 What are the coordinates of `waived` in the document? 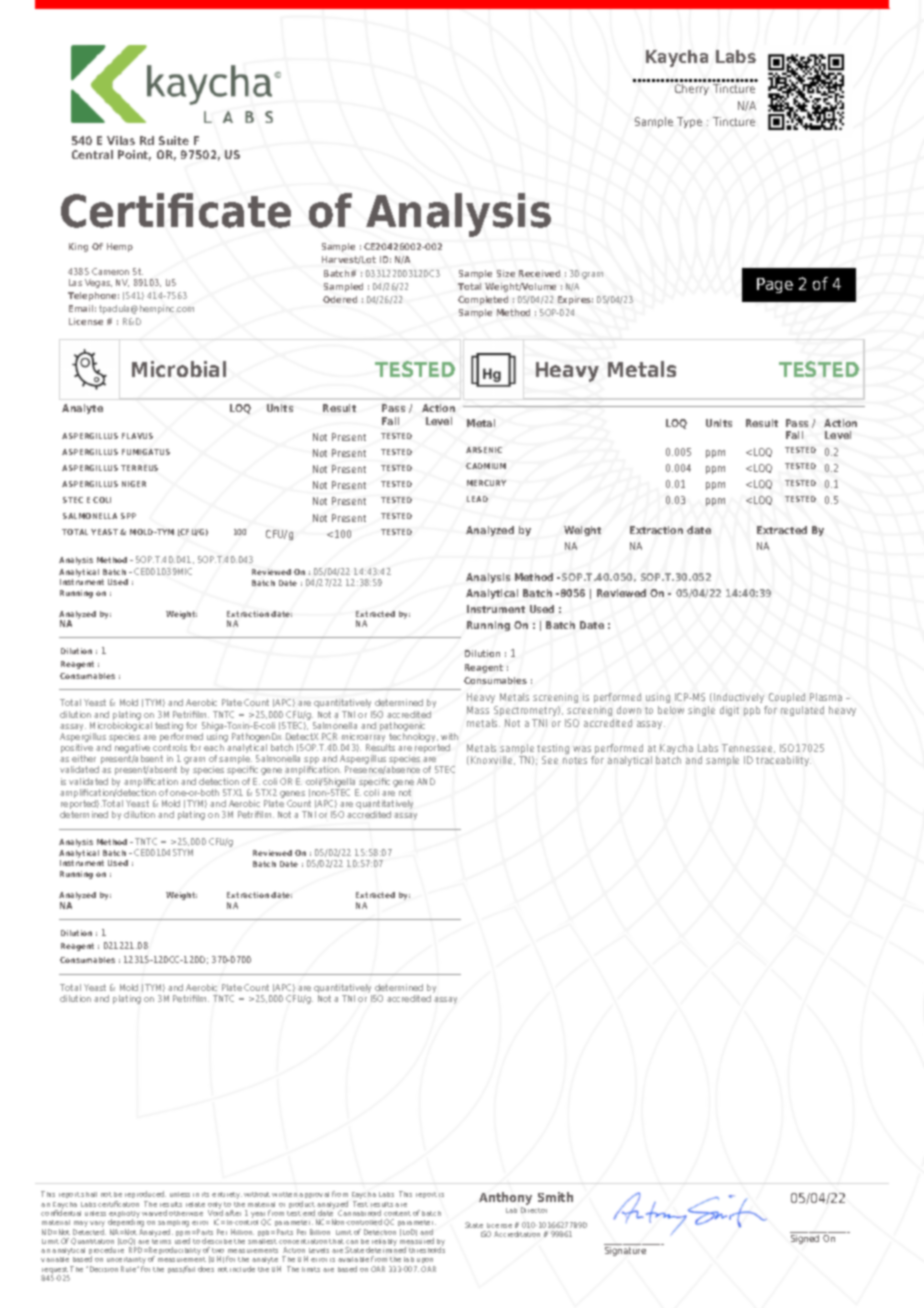 It's located at (154, 1213).
